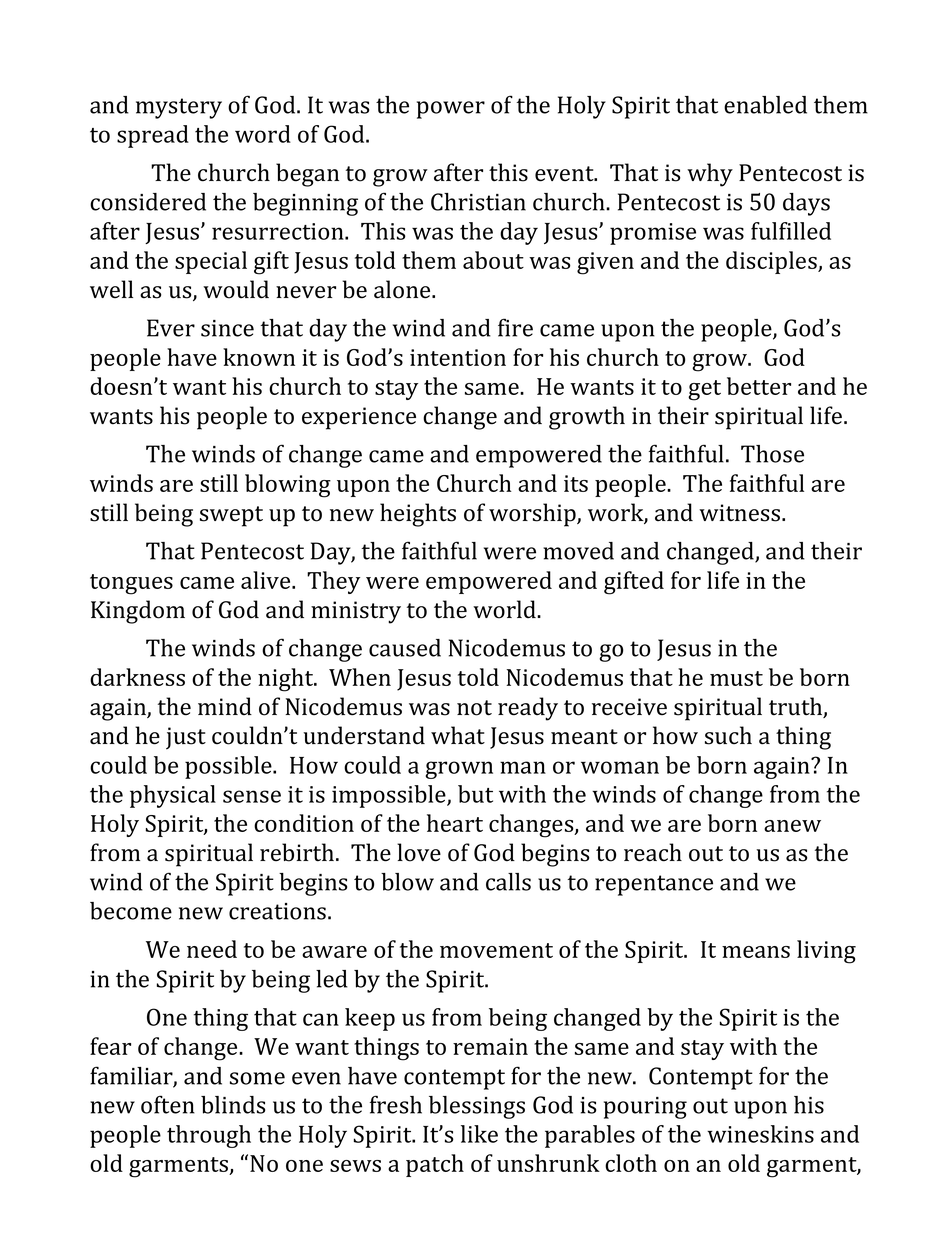  I want to click on witness, so click(741, 513).
